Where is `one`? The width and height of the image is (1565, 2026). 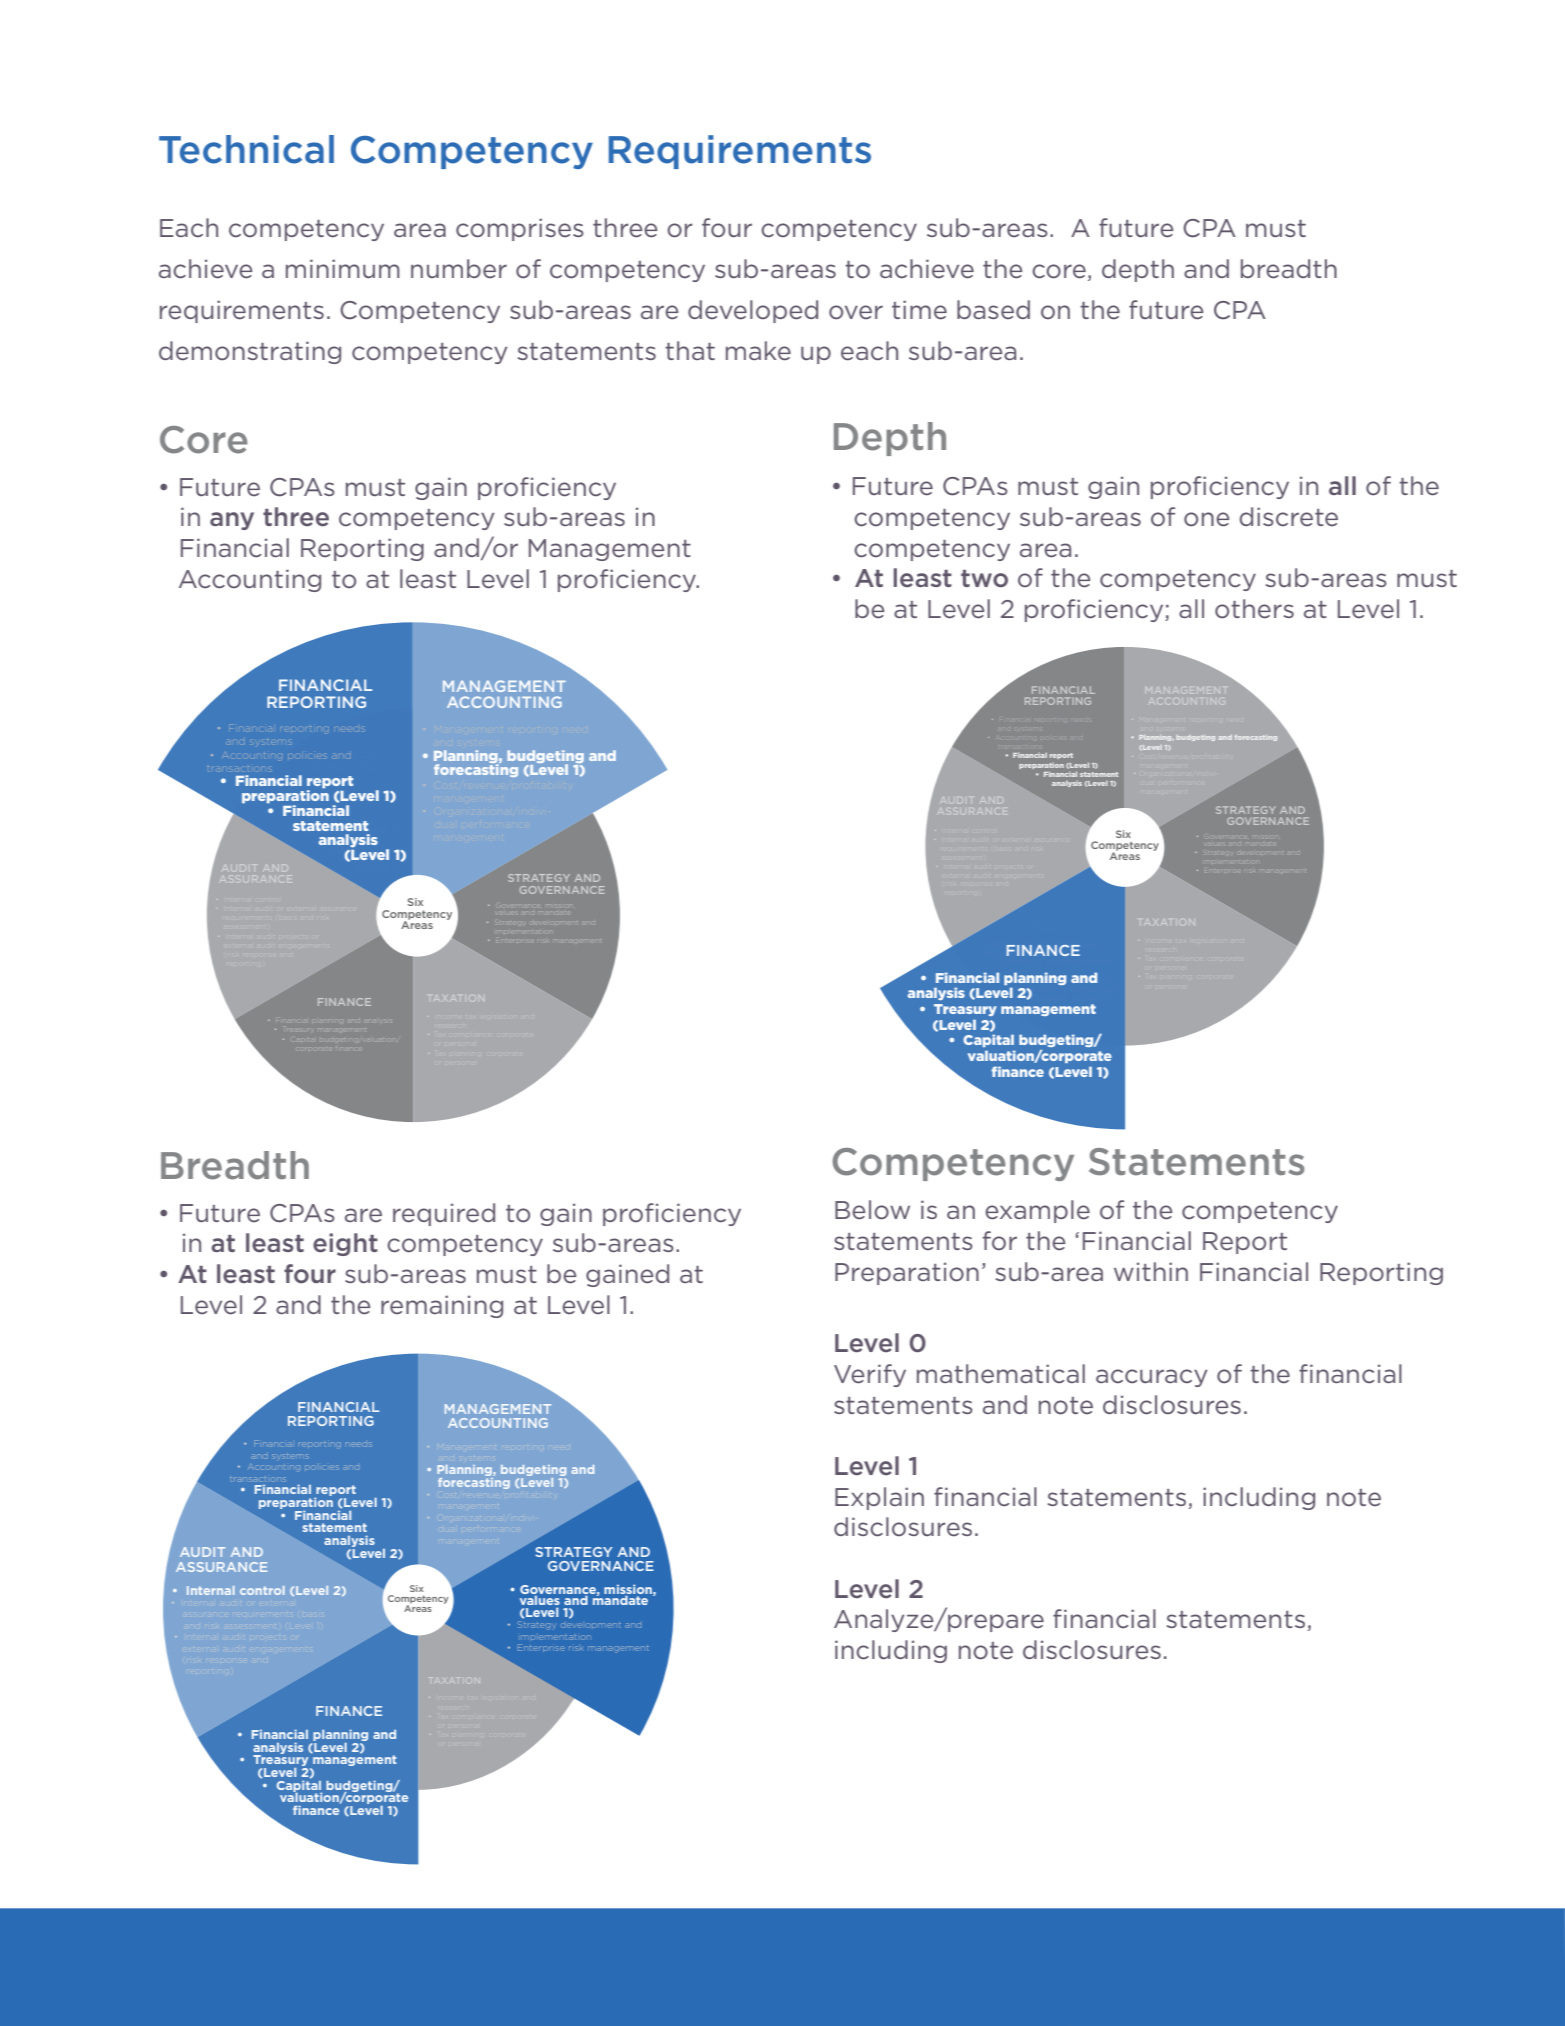 one is located at coordinates (1206, 519).
